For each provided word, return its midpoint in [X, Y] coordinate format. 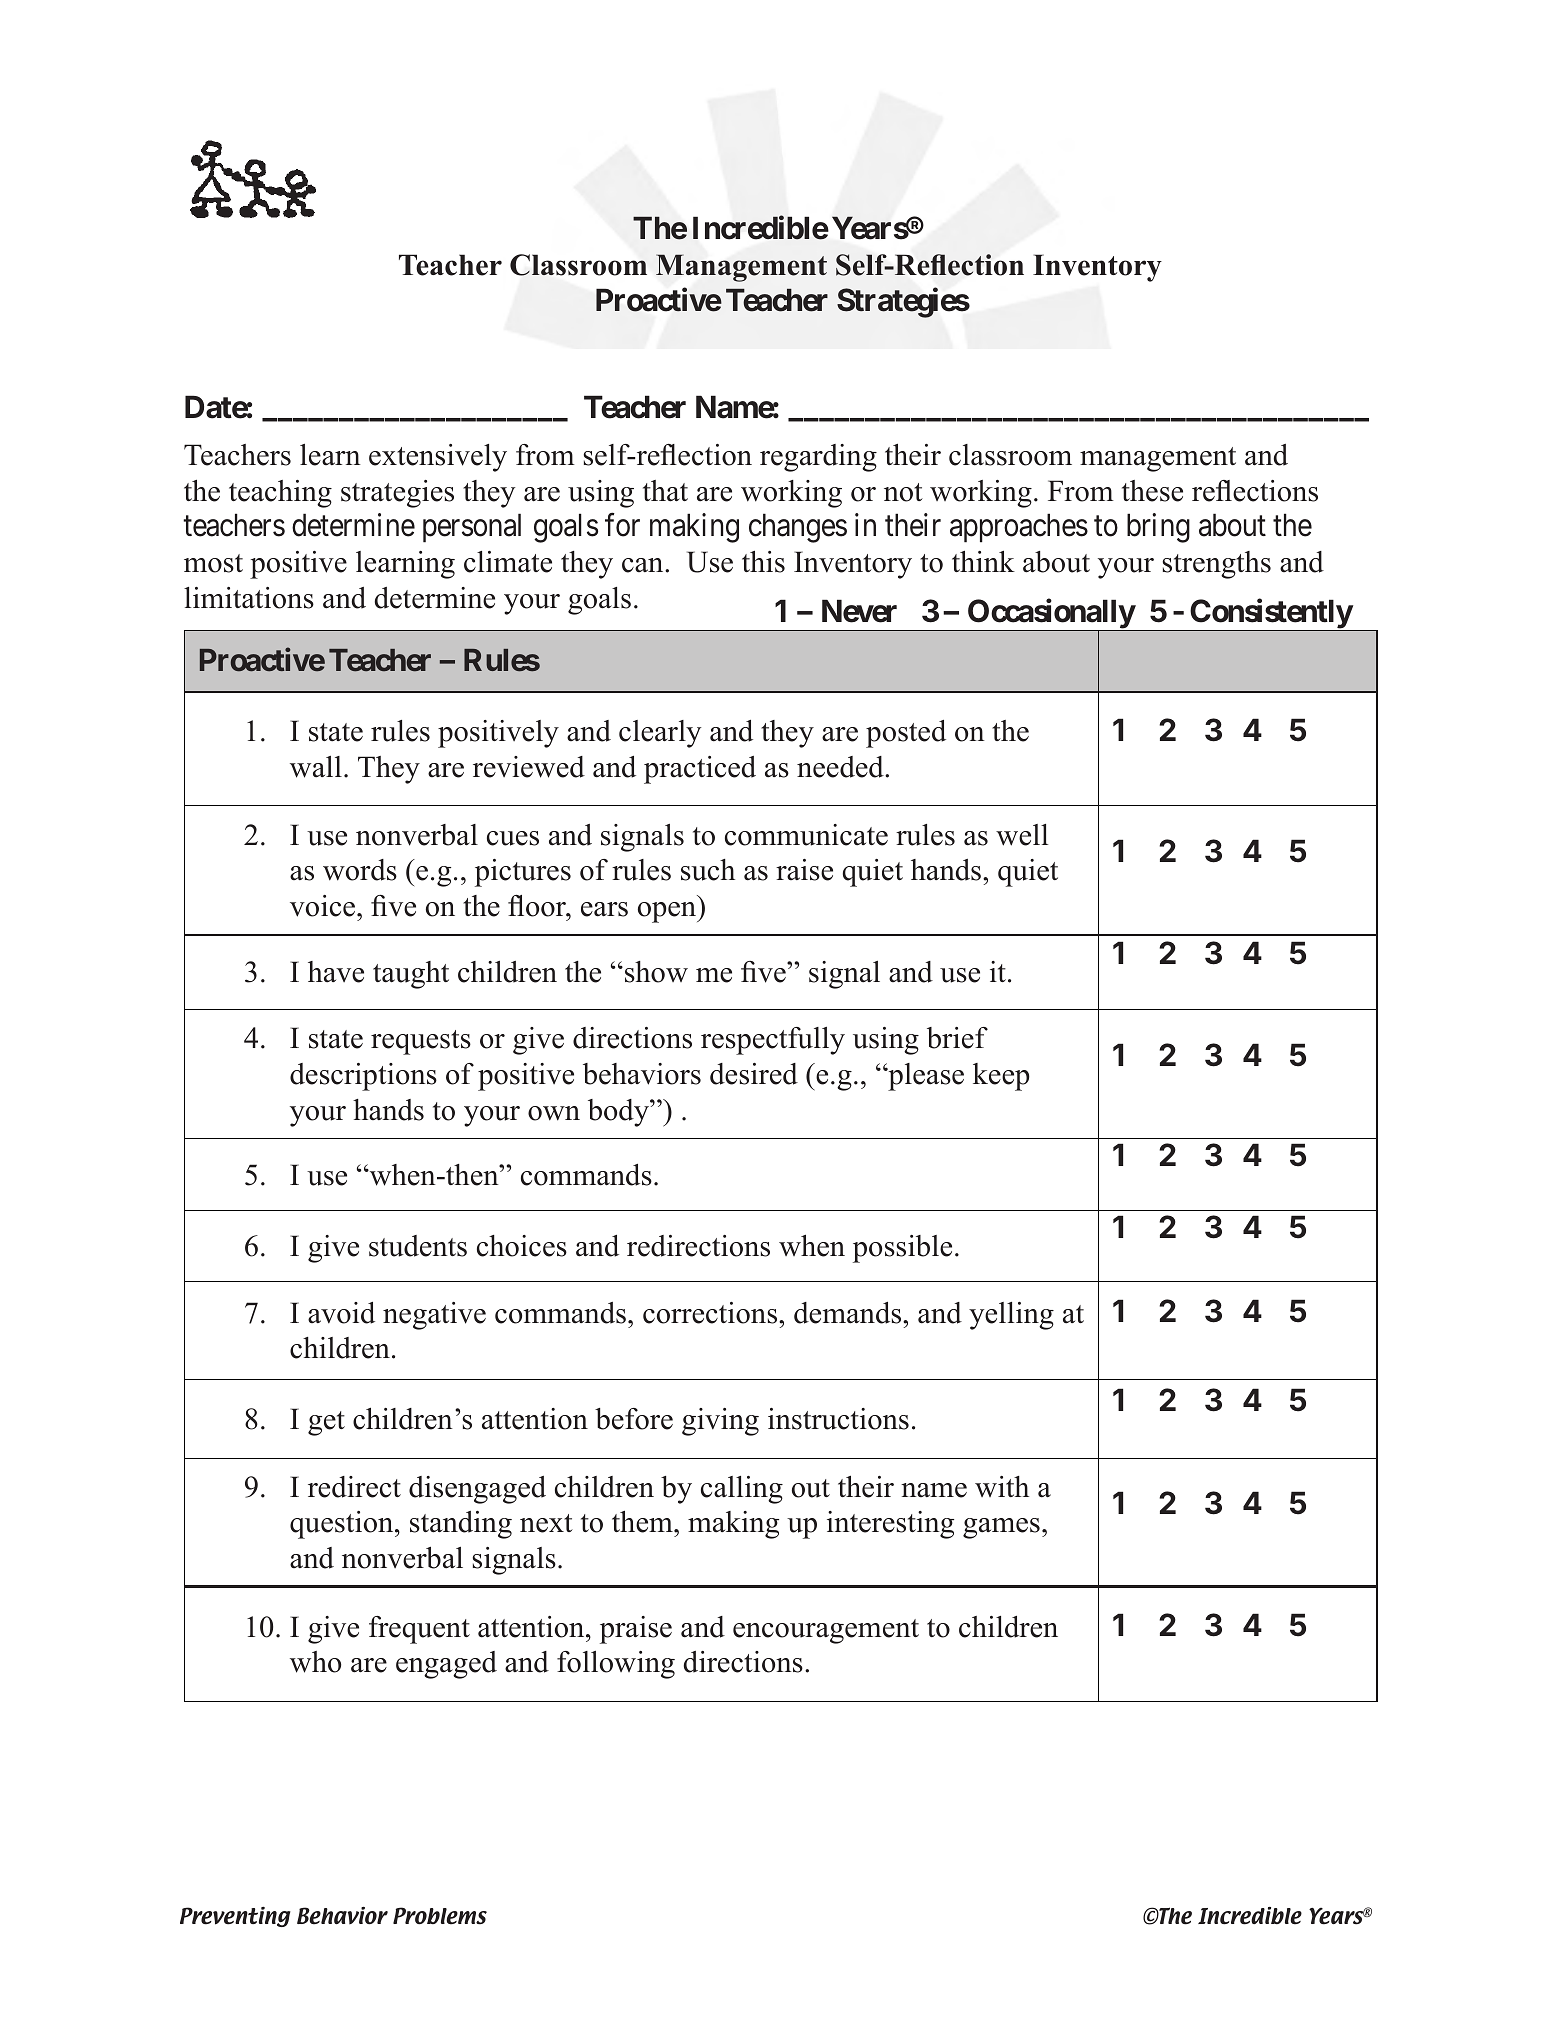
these [1152, 491]
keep [1001, 1077]
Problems [440, 1916]
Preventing [235, 1917]
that [665, 491]
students [418, 1246]
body [619, 1113]
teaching [280, 494]
